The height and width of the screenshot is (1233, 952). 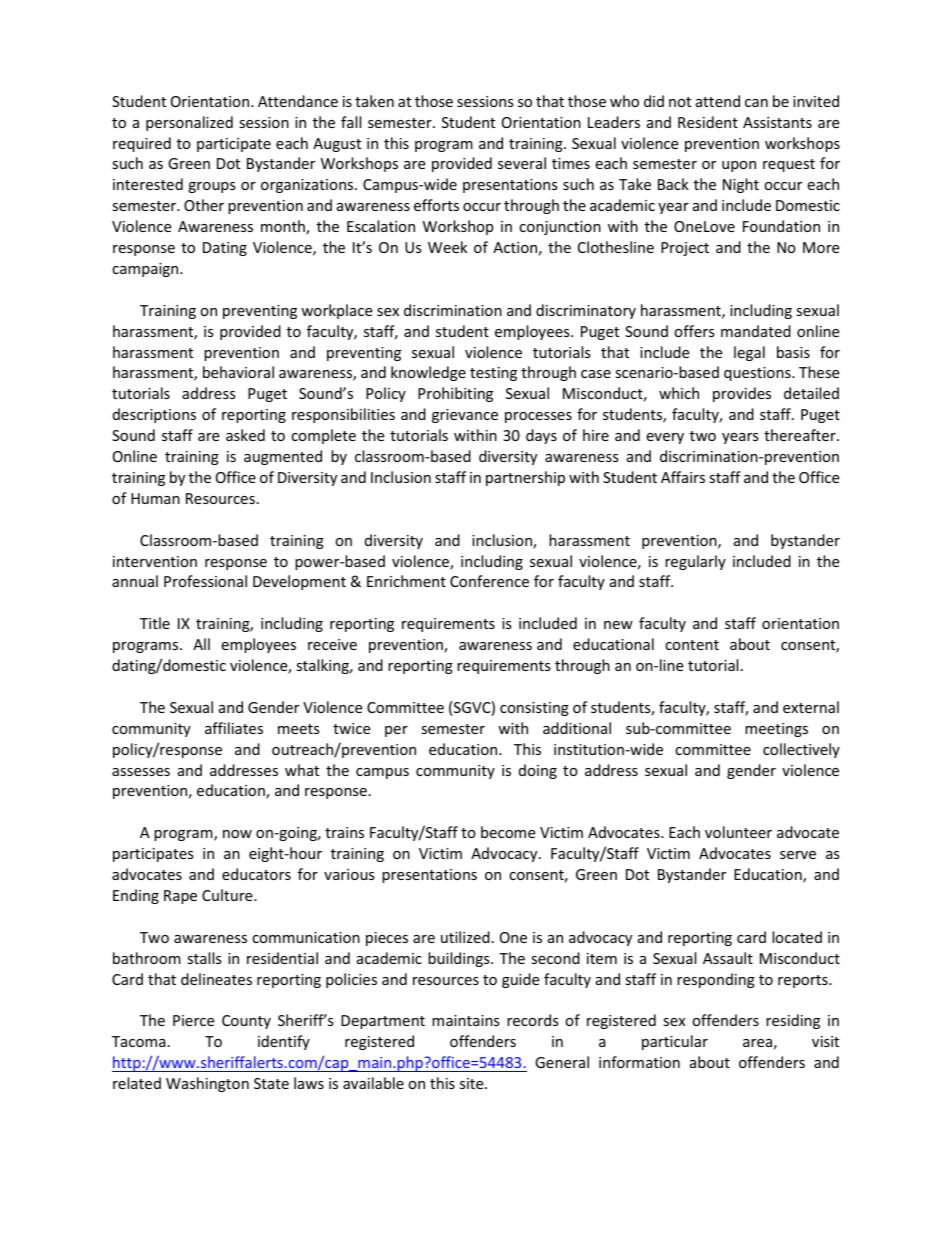 What do you see at coordinates (473, 1083) in the screenshot?
I see `site` at bounding box center [473, 1083].
